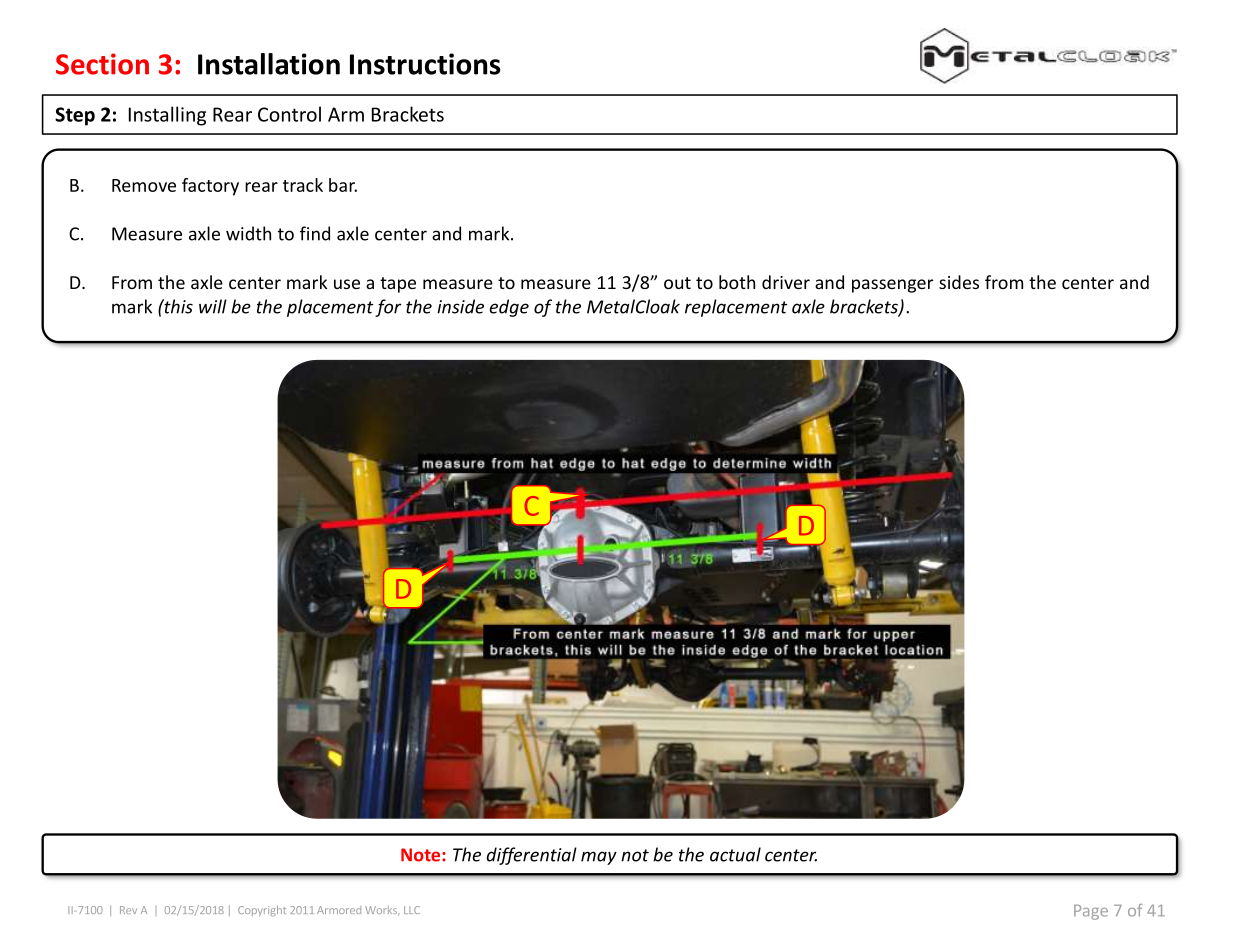 This screenshot has height=952, width=1233. What do you see at coordinates (167, 116) in the screenshot?
I see `Installing` at bounding box center [167, 116].
